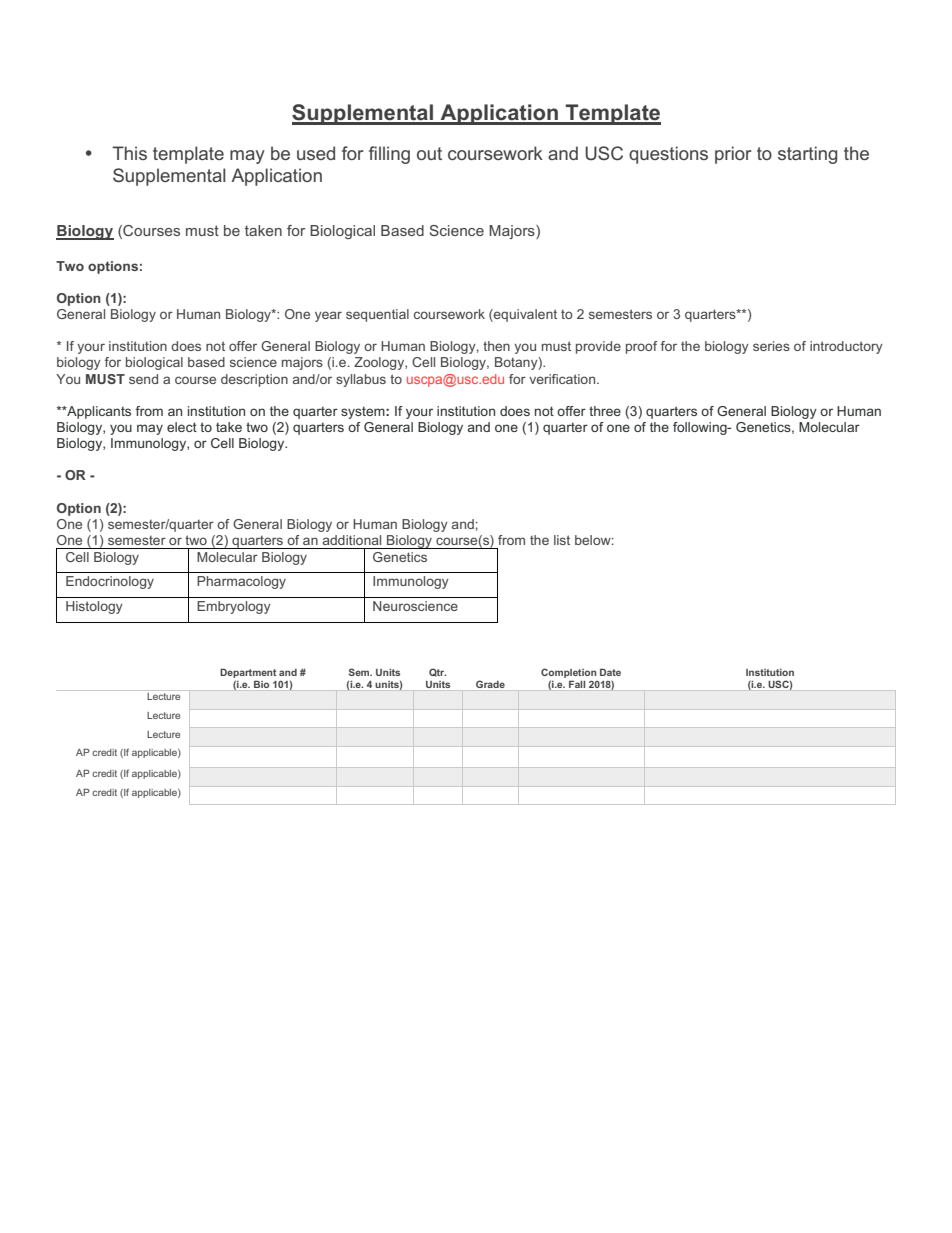 Image resolution: width=952 pixels, height=1233 pixels. What do you see at coordinates (490, 684) in the screenshot?
I see `Grade` at bounding box center [490, 684].
